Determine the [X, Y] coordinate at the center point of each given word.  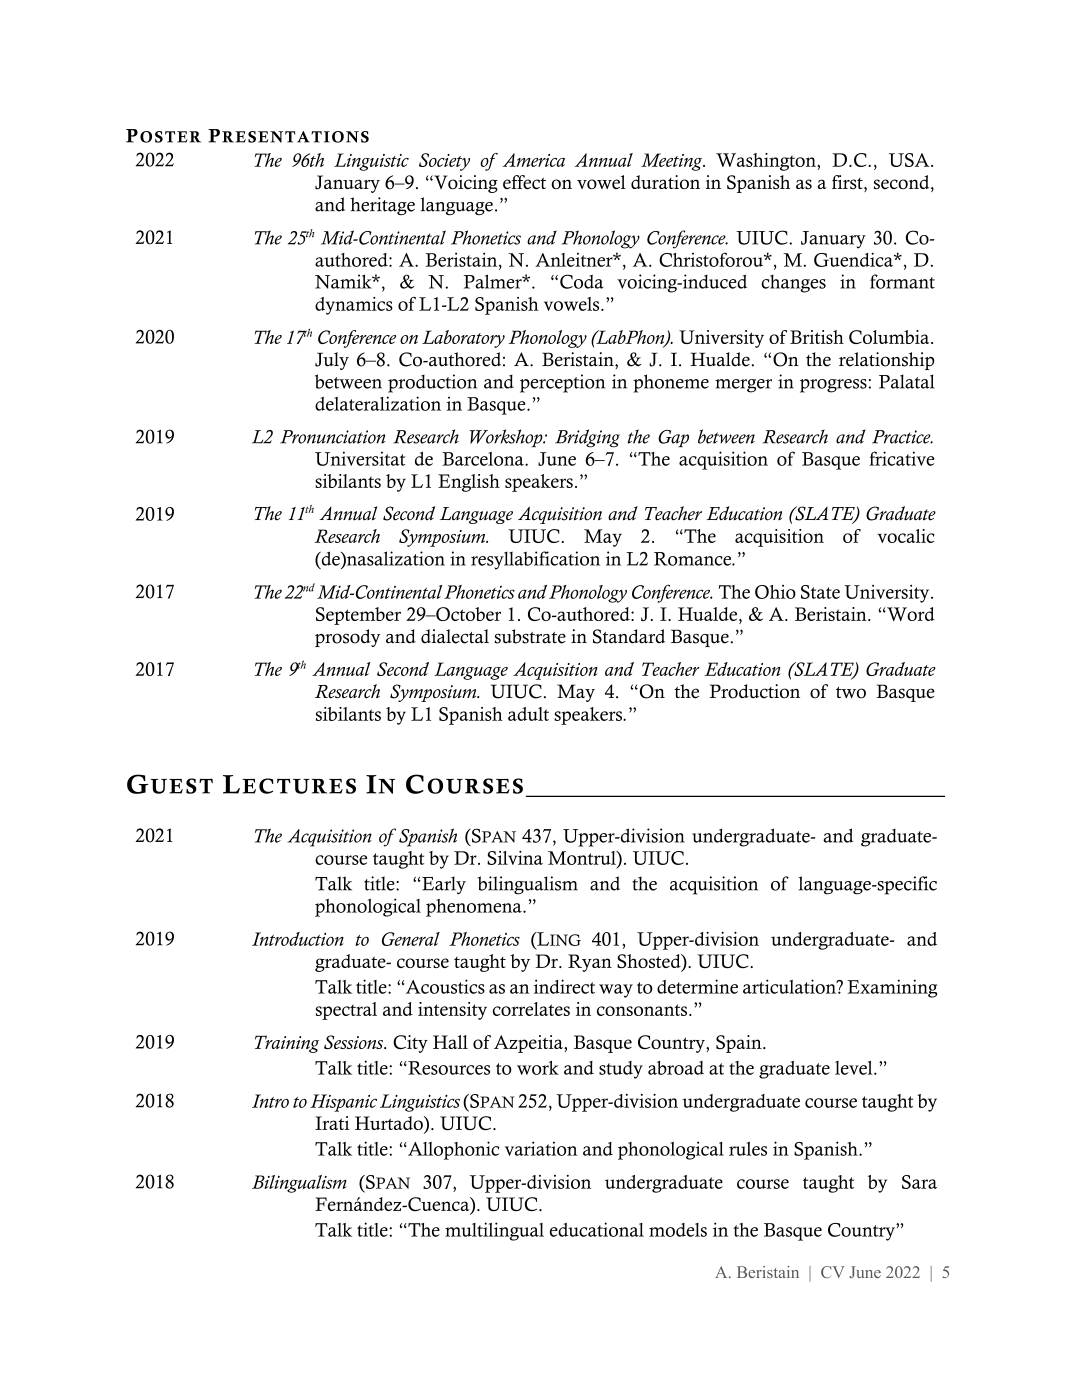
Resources [448, 1068]
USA [910, 160]
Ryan [590, 963]
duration [665, 182]
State [820, 592]
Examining [892, 988]
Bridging [587, 438]
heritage [382, 206]
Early [443, 885]
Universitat [360, 458]
